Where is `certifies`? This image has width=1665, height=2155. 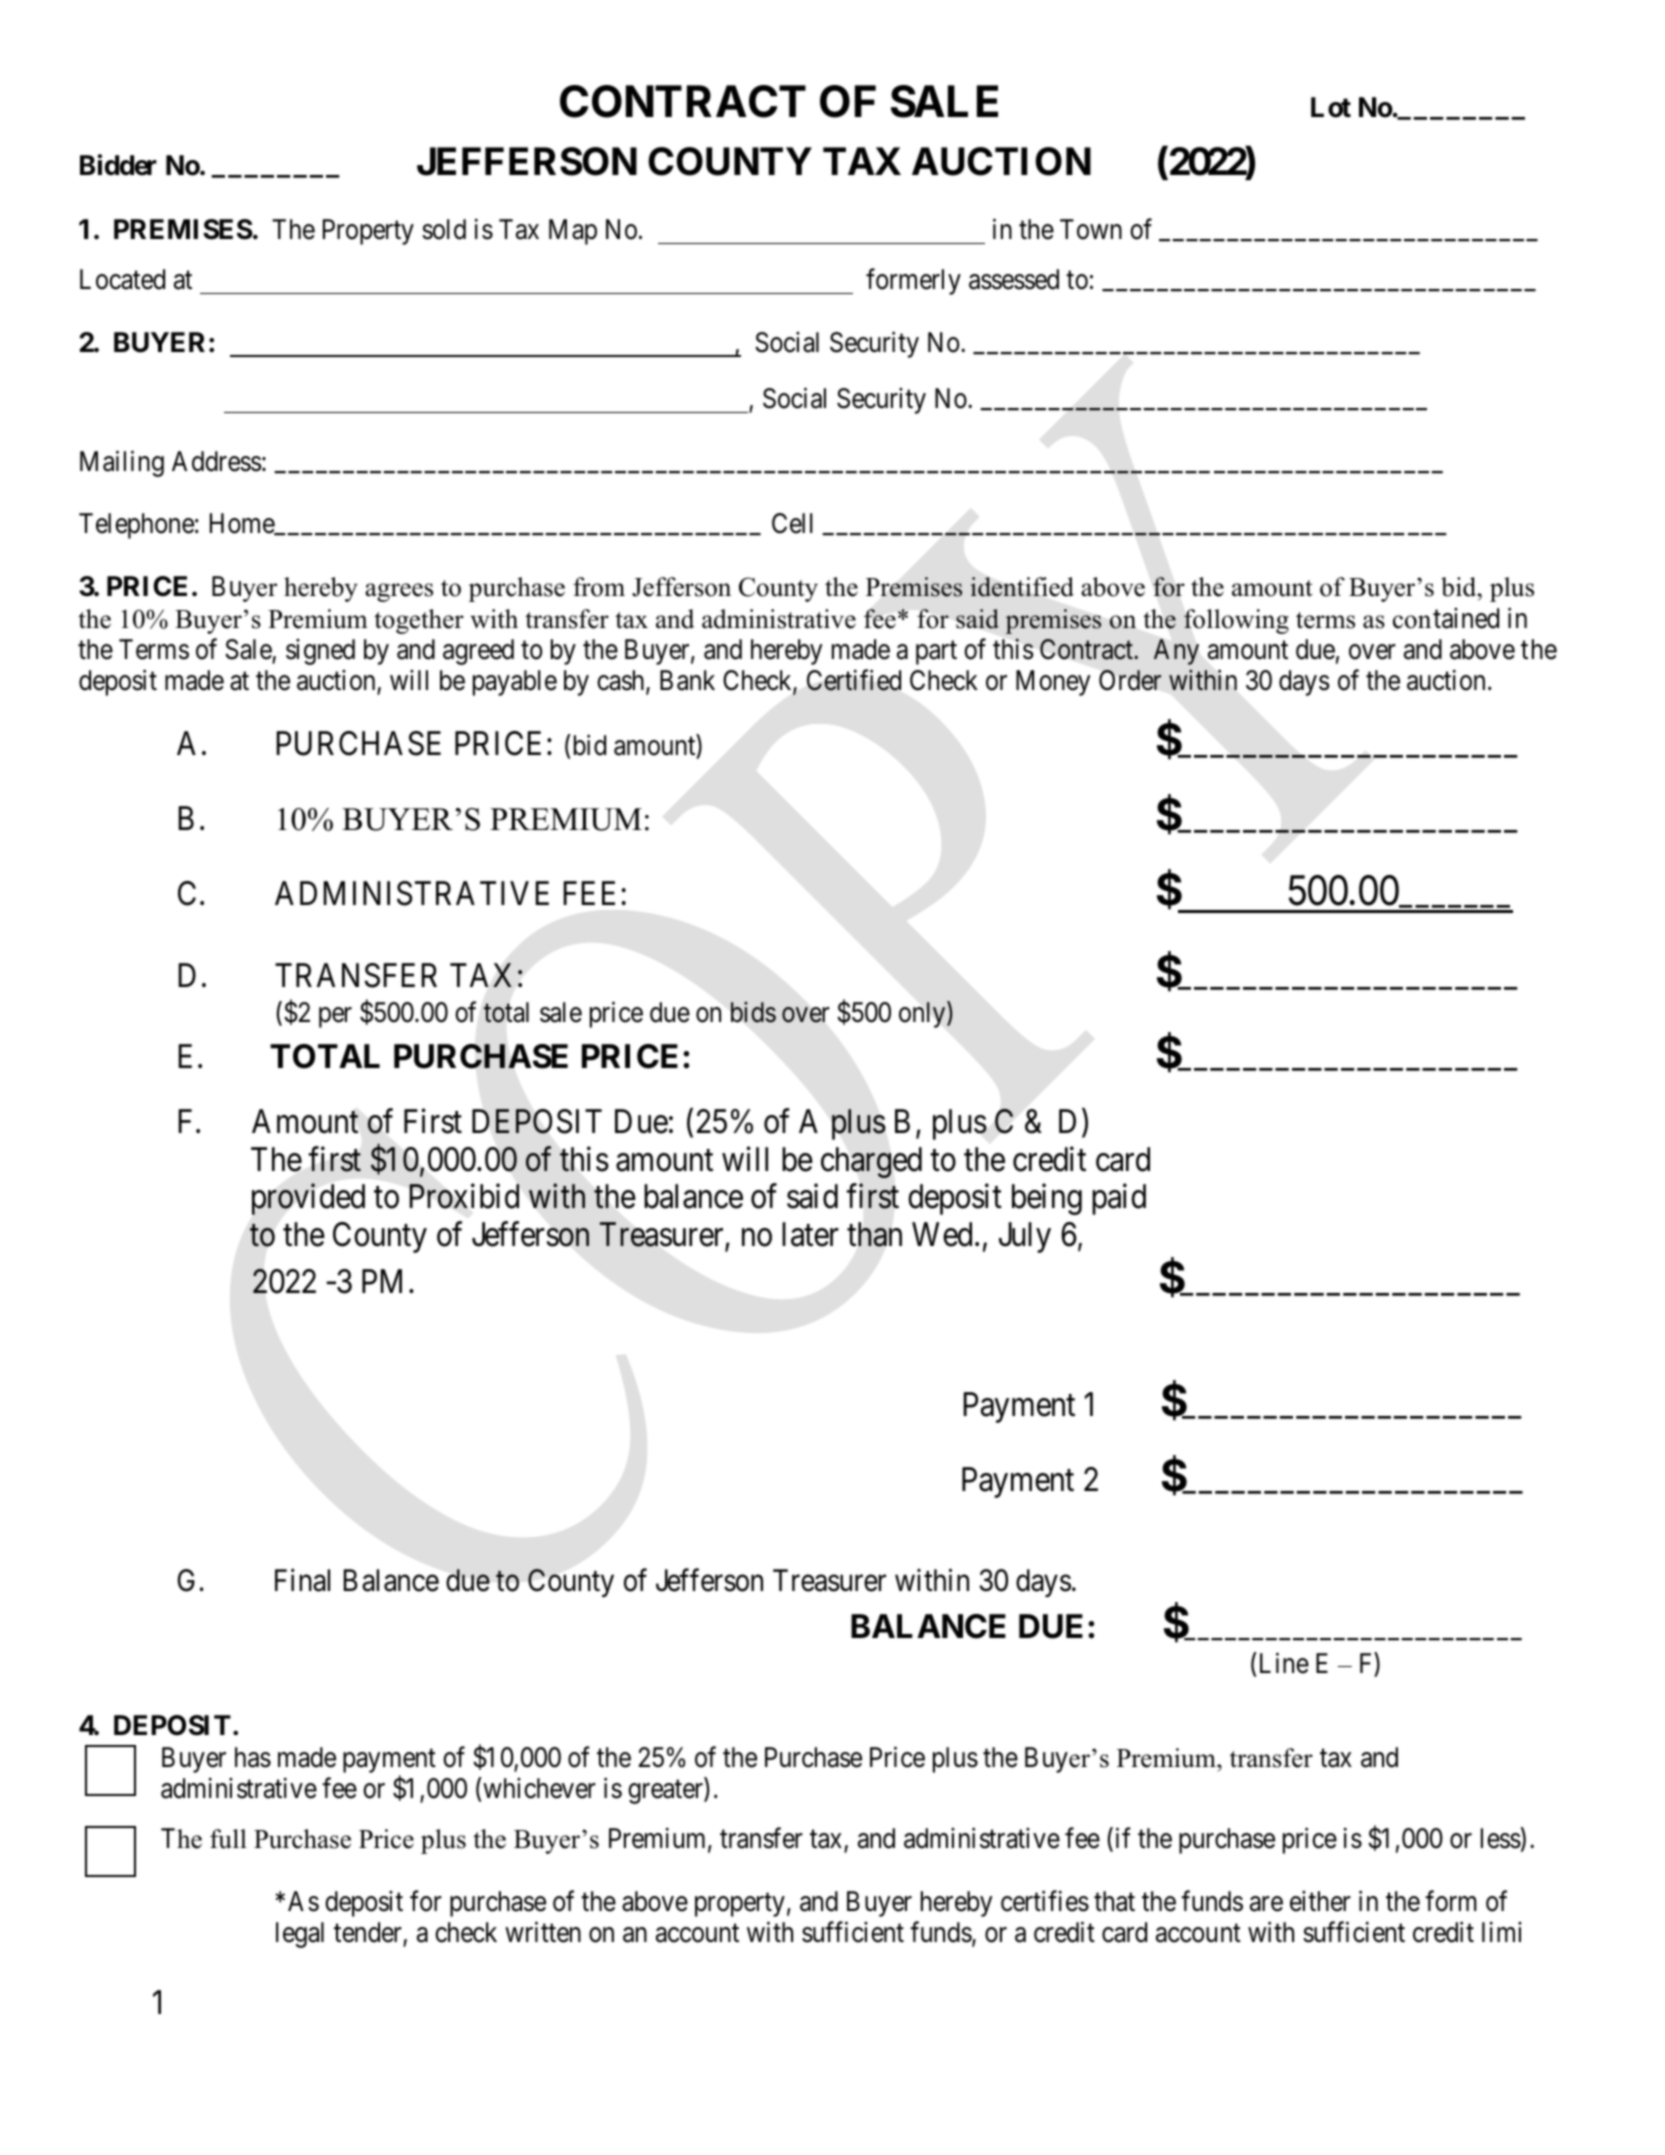
certifies is located at coordinates (1045, 1901).
